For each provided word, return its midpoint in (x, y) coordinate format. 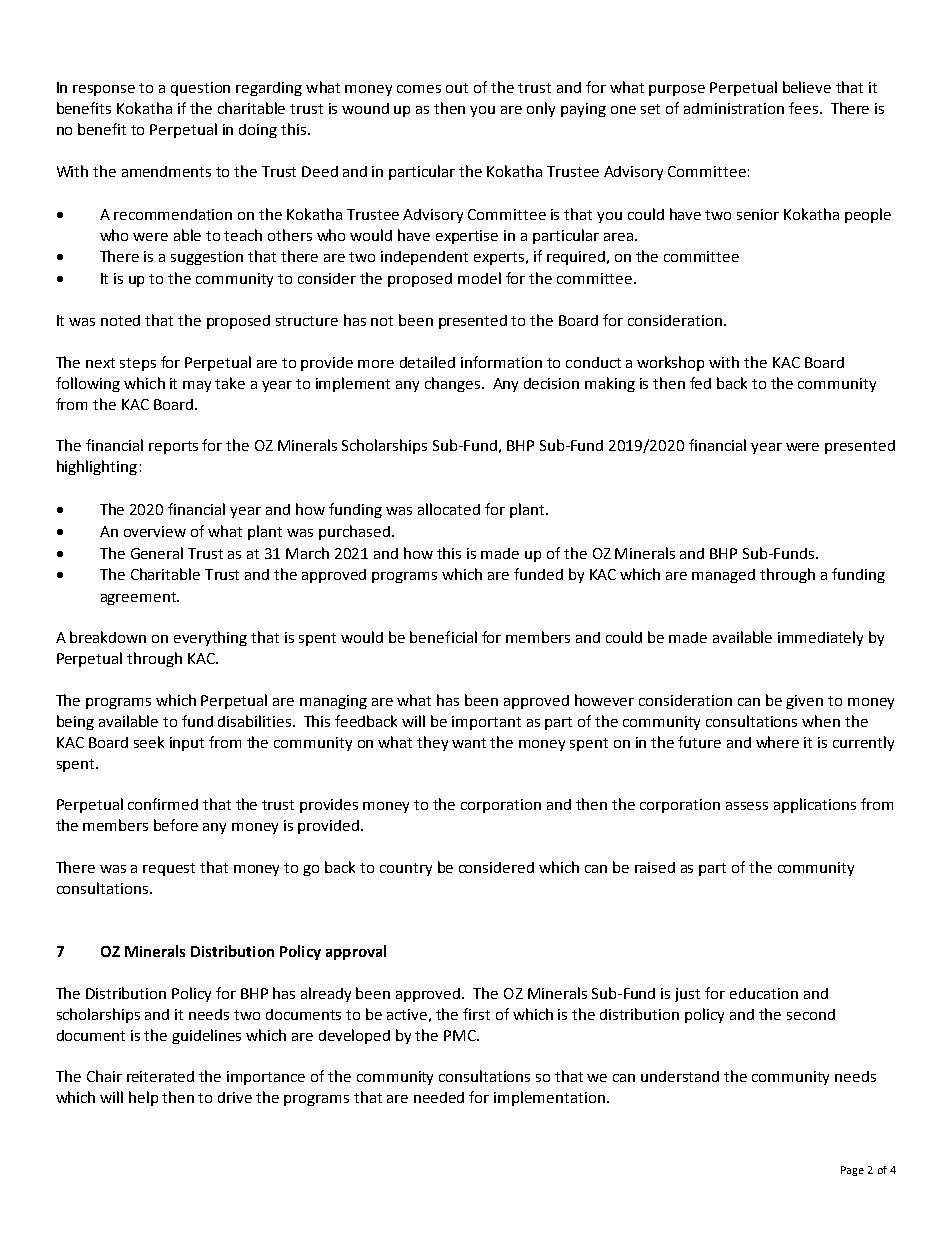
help (143, 1098)
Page (852, 1171)
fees (805, 108)
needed (439, 1097)
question (200, 89)
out (457, 88)
